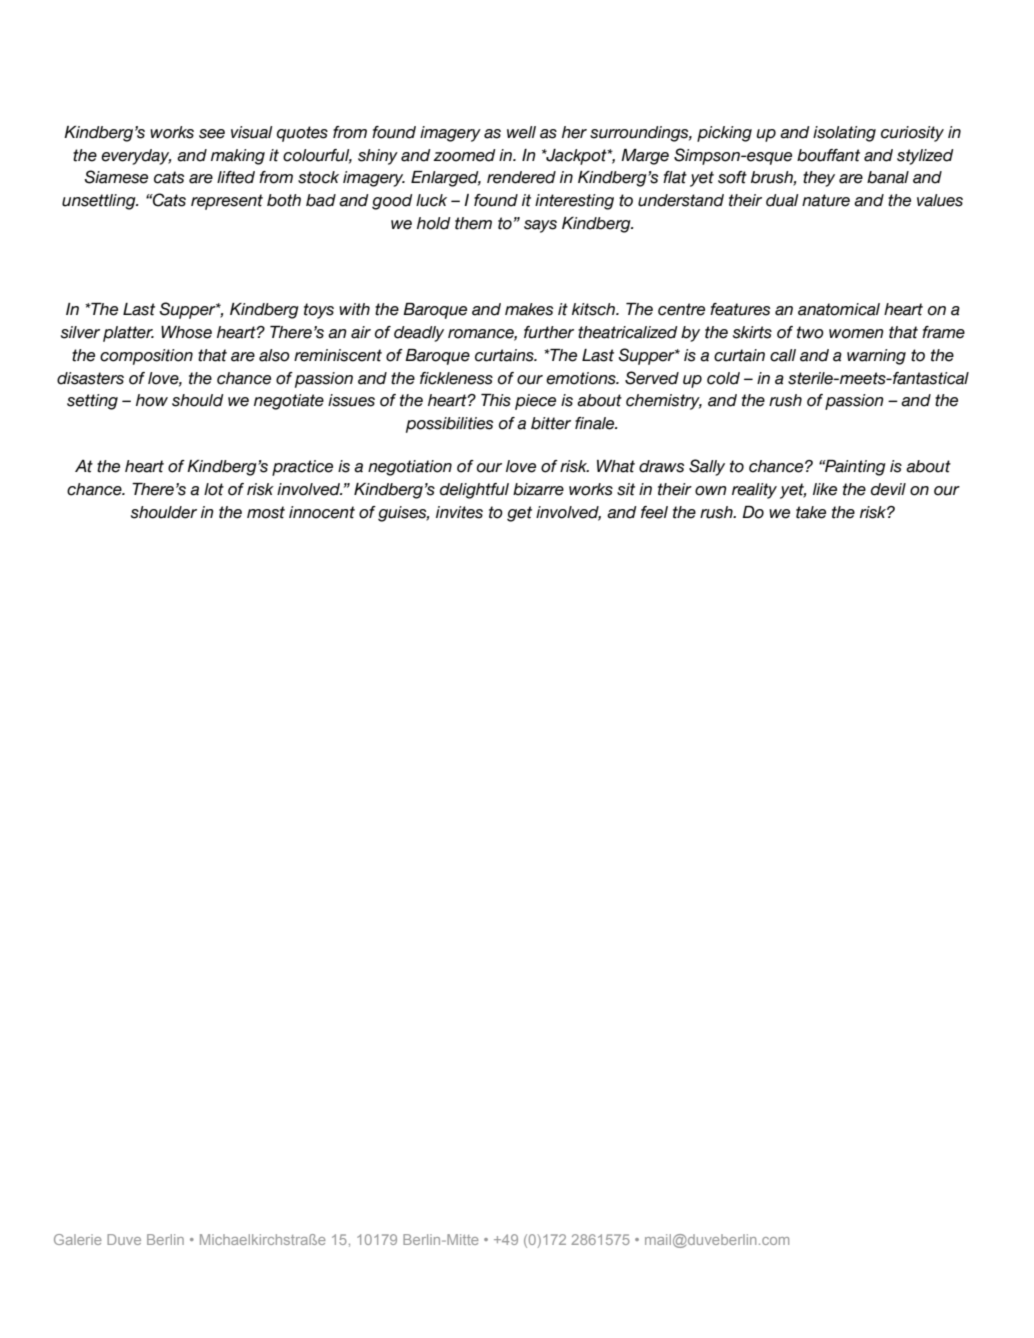 Image resolution: width=1034 pixels, height=1338 pixels. I want to click on rendered, so click(521, 177).
